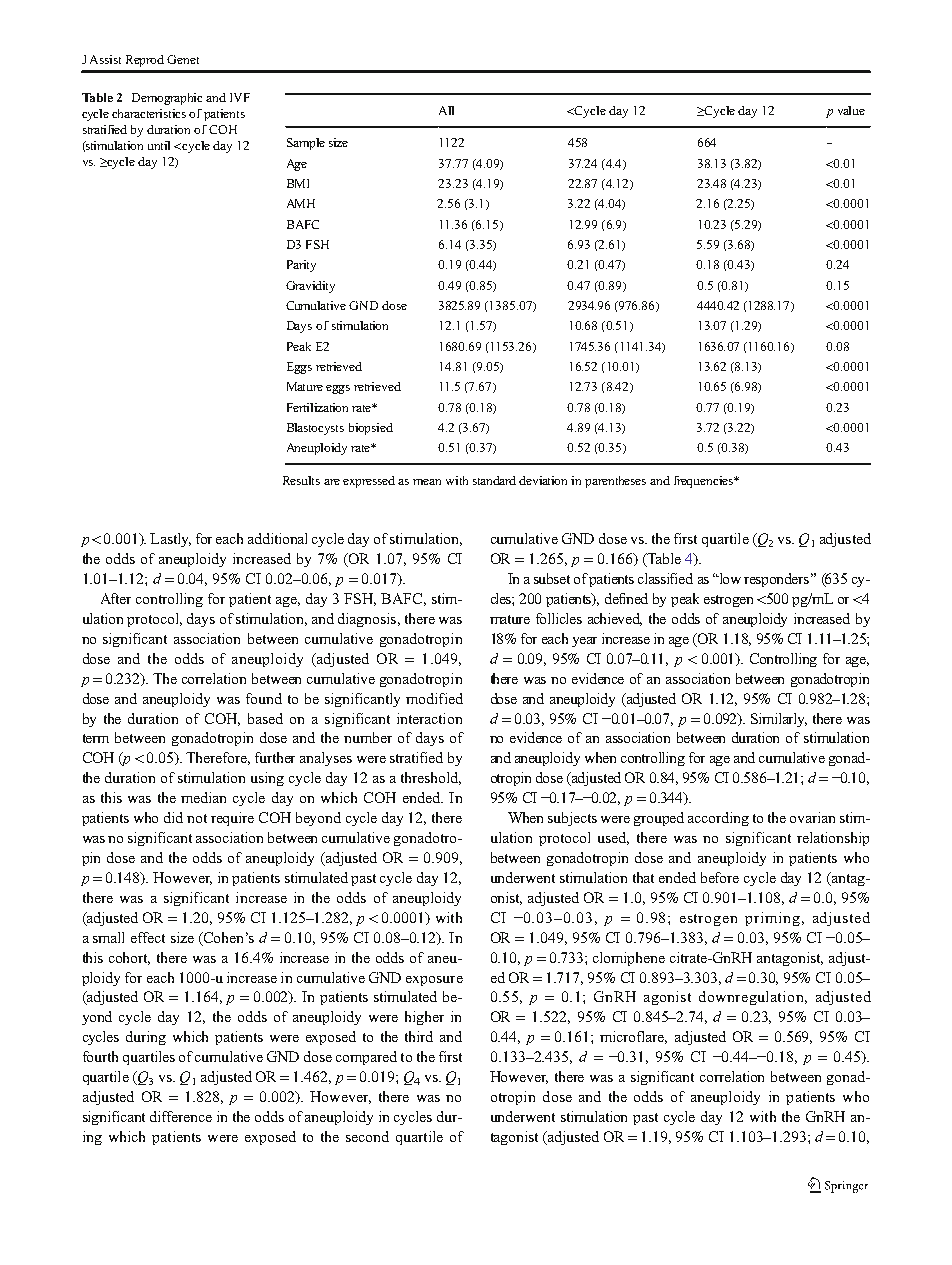 The height and width of the screenshot is (1265, 952). I want to click on Demographic, so click(167, 99).
